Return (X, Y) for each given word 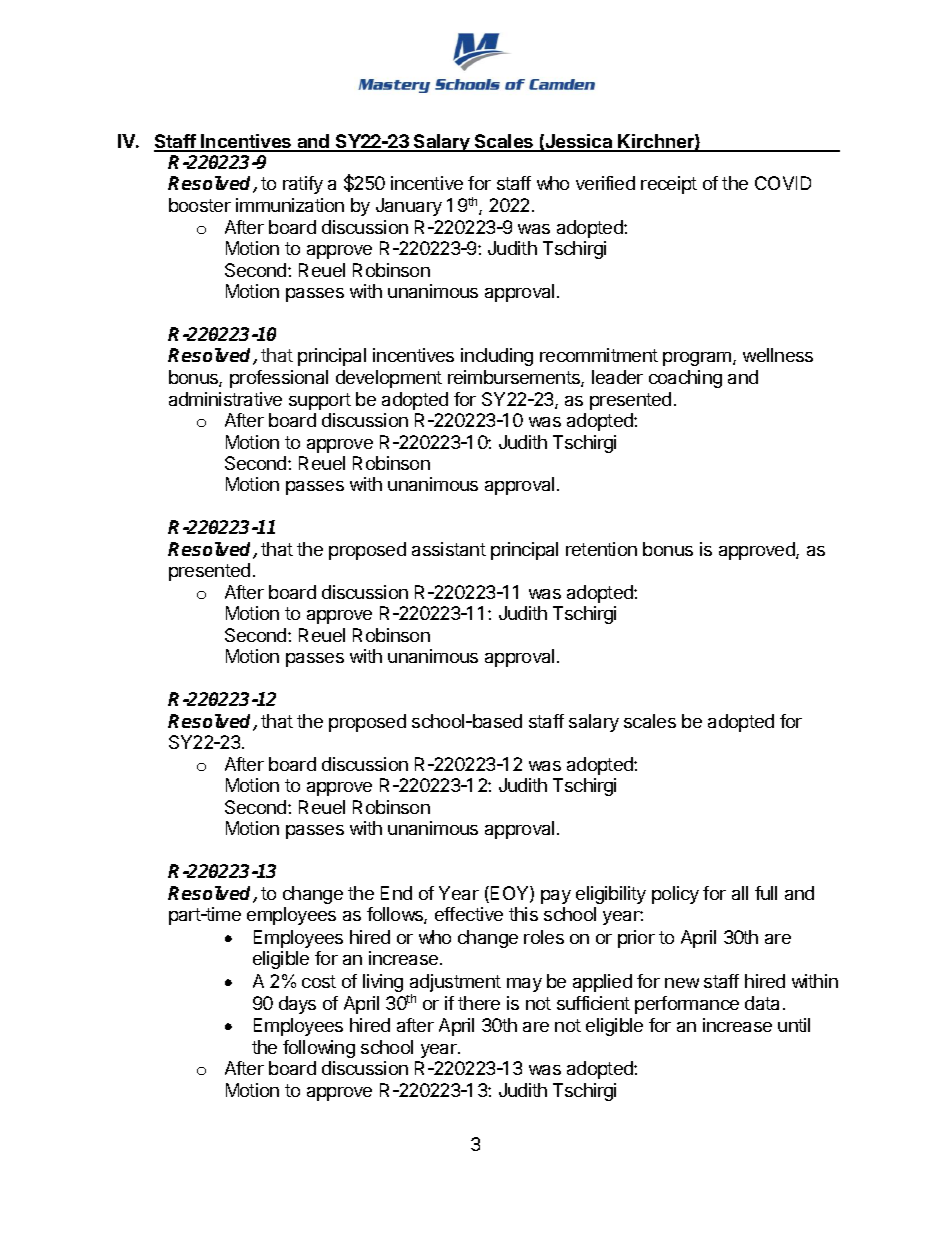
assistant (449, 549)
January (409, 207)
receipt (669, 185)
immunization (290, 205)
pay (556, 897)
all (740, 893)
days (297, 1005)
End (396, 893)
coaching (685, 379)
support (320, 401)
